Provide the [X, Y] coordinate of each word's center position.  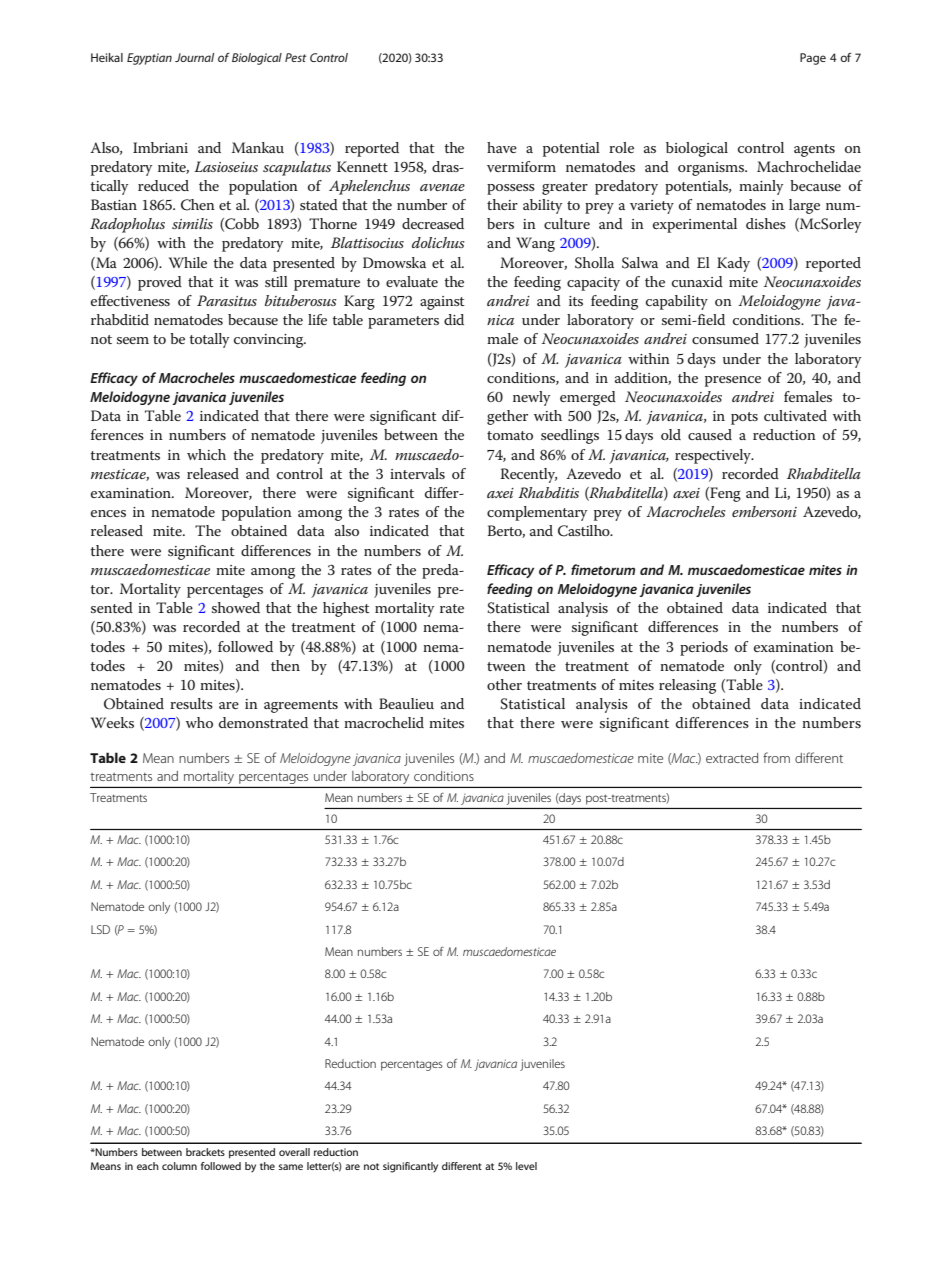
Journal [194, 57]
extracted [732, 758]
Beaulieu [406, 703]
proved [160, 283]
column [179, 1166]
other [504, 684]
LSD [100, 929]
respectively [714, 456]
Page [813, 59]
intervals [417, 473]
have [502, 147]
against [442, 303]
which [206, 454]
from [776, 757]
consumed [725, 338]
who [199, 722]
